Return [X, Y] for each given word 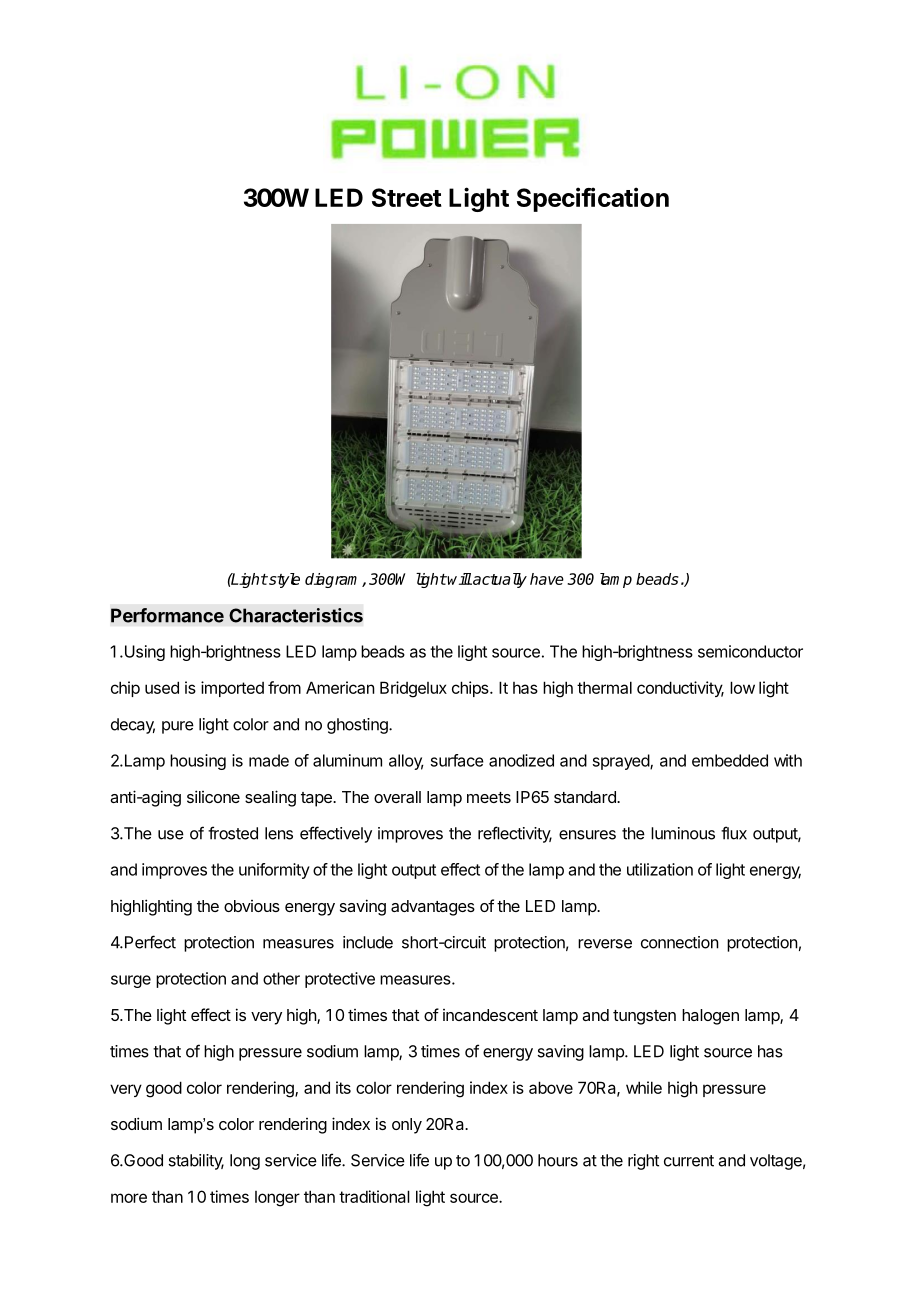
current [689, 1161]
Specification [593, 199]
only [407, 1126]
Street [407, 197]
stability [196, 1162]
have [547, 579]
